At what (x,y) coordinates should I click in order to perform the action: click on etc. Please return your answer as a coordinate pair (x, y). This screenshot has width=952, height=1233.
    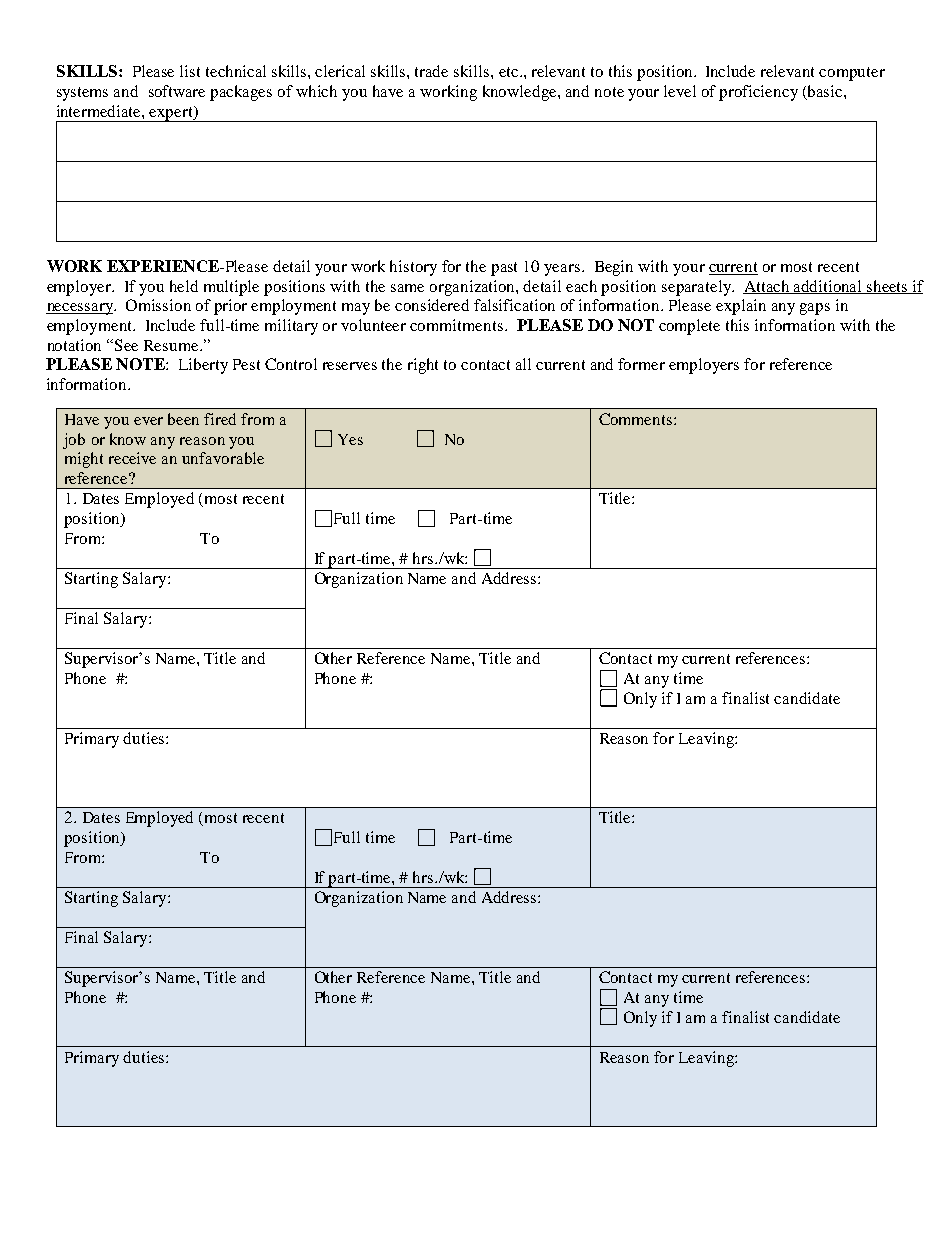
    Looking at the image, I should click on (510, 72).
